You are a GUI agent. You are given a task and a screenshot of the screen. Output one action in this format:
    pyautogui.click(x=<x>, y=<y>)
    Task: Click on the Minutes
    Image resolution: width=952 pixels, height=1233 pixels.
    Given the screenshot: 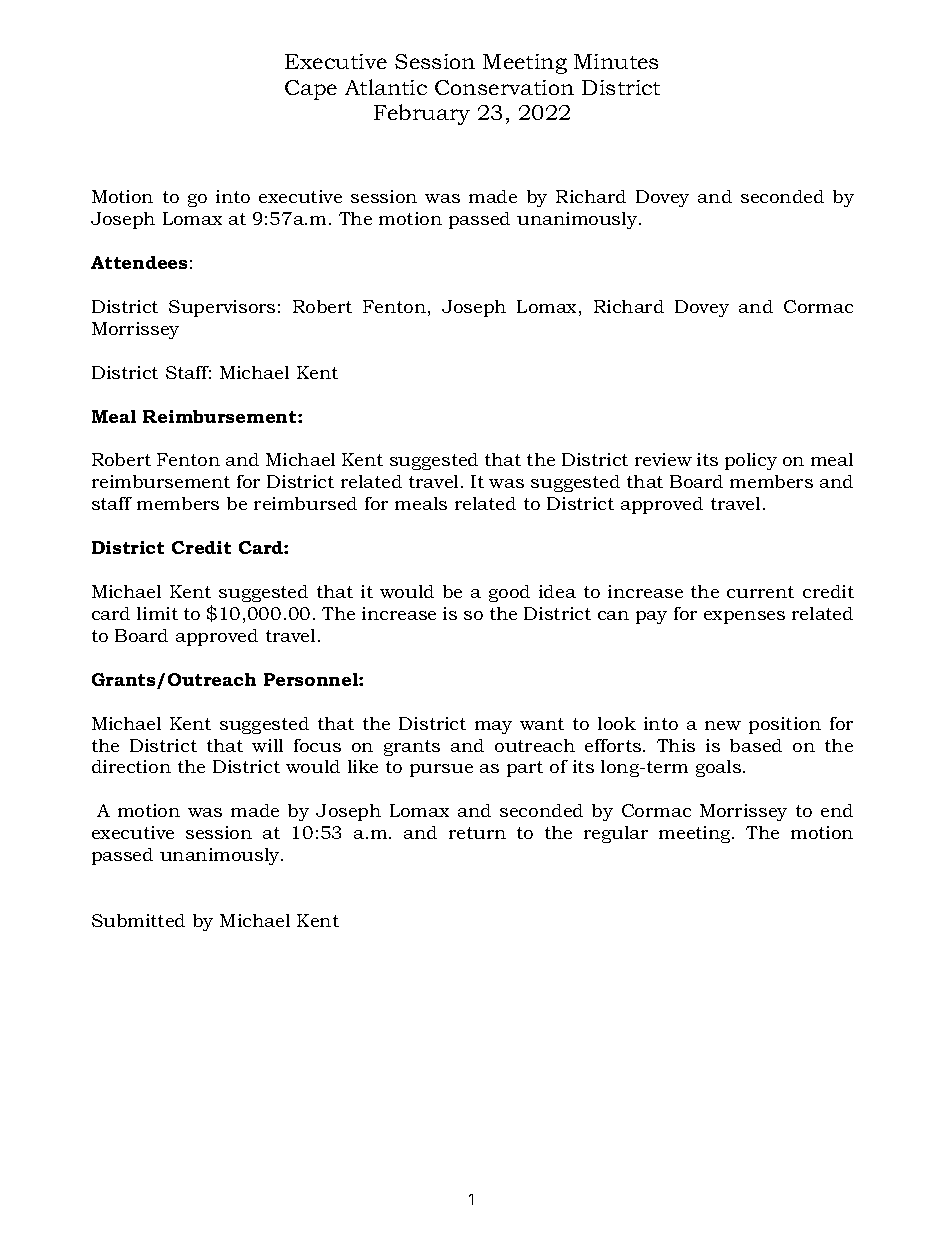 What is the action you would take?
    pyautogui.click(x=616, y=61)
